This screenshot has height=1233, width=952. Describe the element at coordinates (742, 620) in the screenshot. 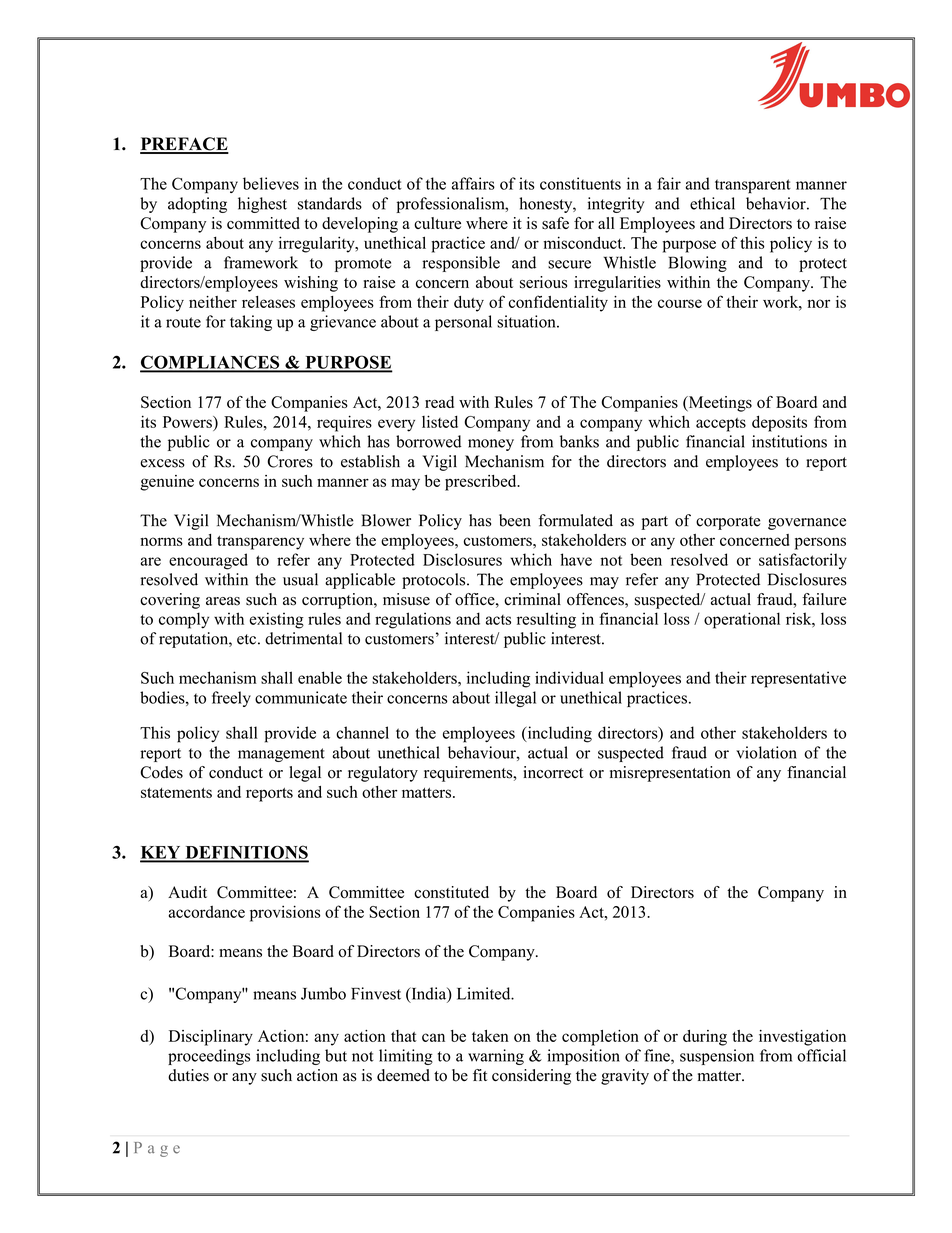

I see `operational` at that location.
